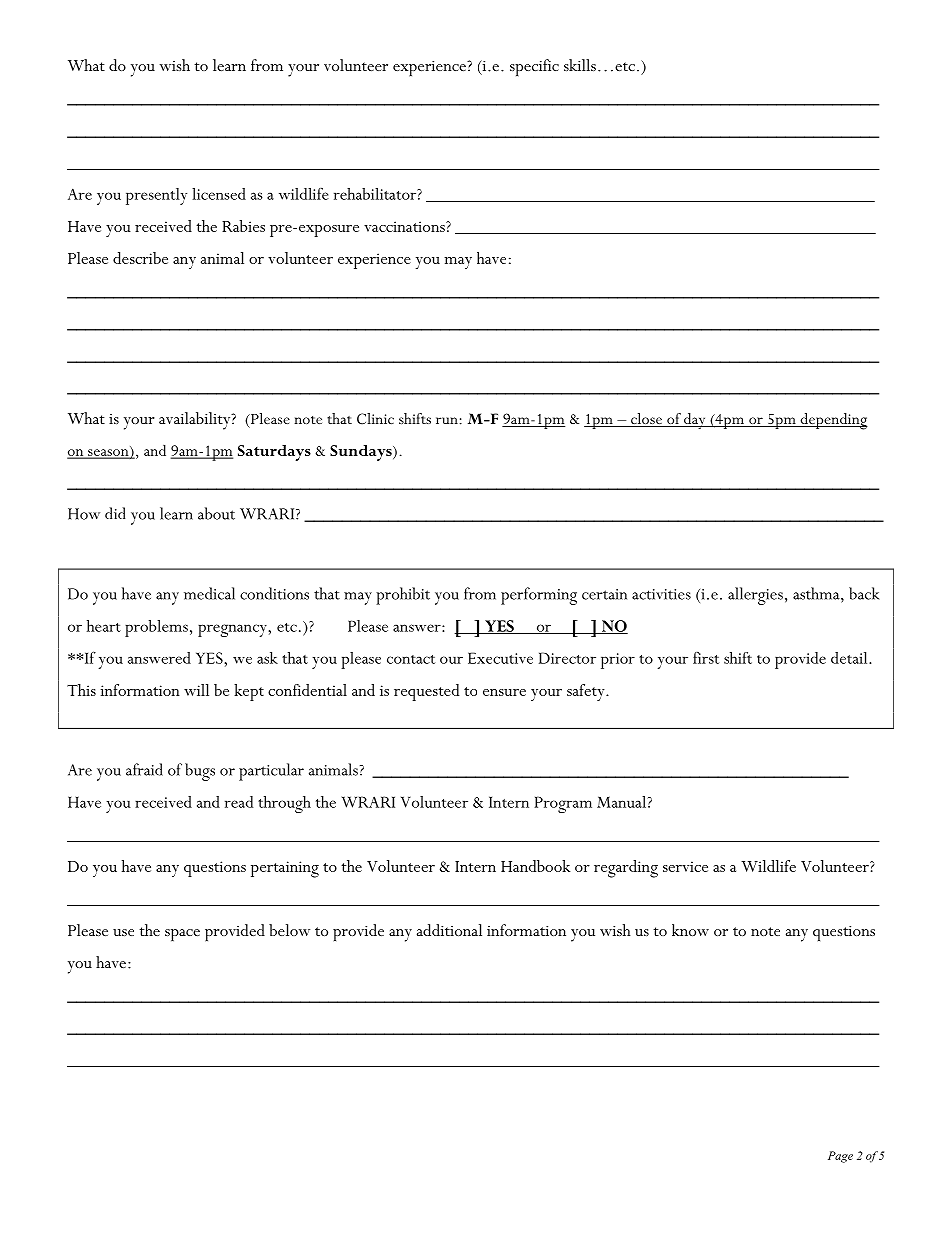 This page has height=1233, width=952. What do you see at coordinates (534, 67) in the page?
I see `specific` at bounding box center [534, 67].
